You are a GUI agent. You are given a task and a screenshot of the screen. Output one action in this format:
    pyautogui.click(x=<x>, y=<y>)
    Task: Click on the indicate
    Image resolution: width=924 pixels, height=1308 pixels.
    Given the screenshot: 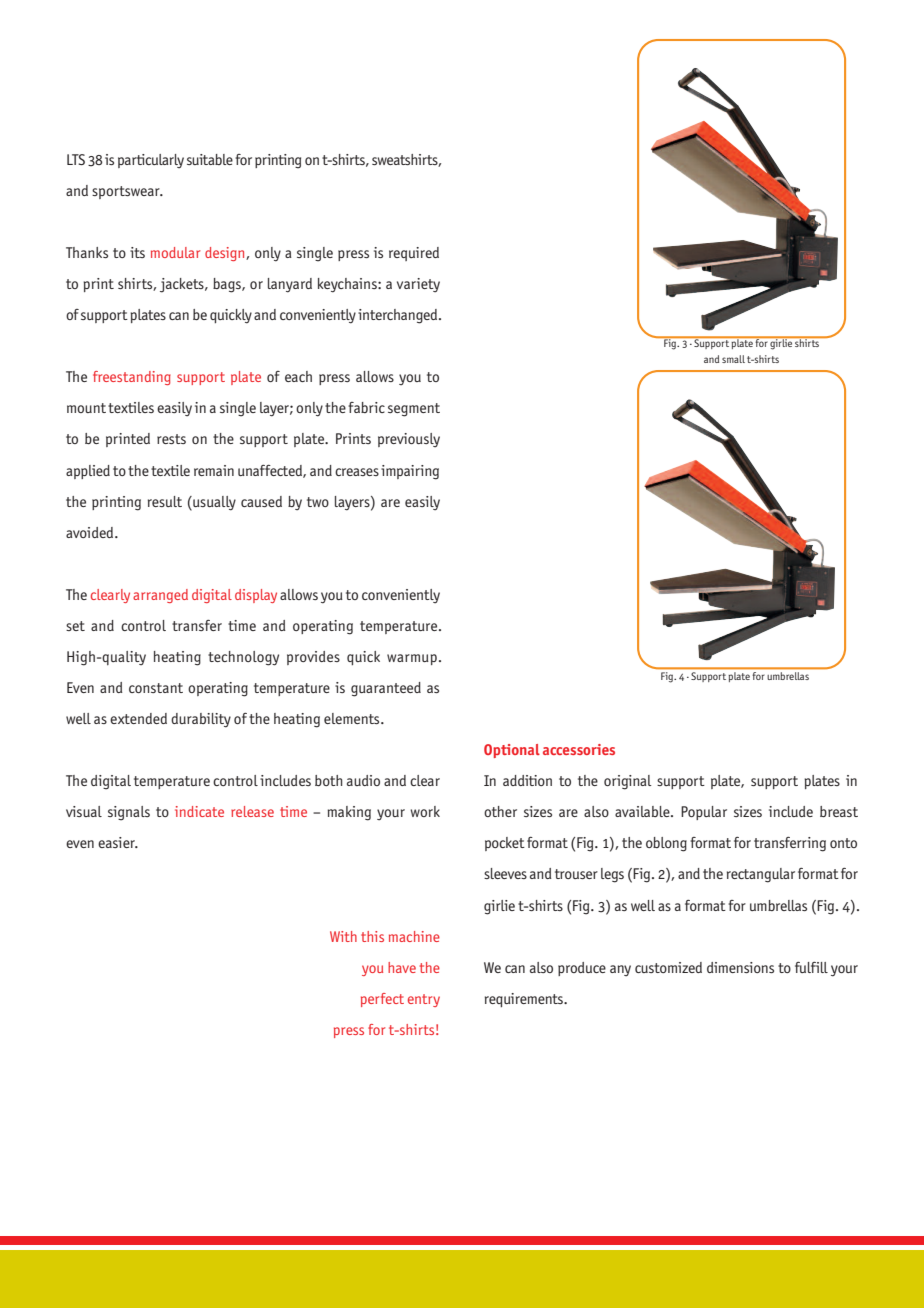 What is the action you would take?
    pyautogui.click(x=199, y=811)
